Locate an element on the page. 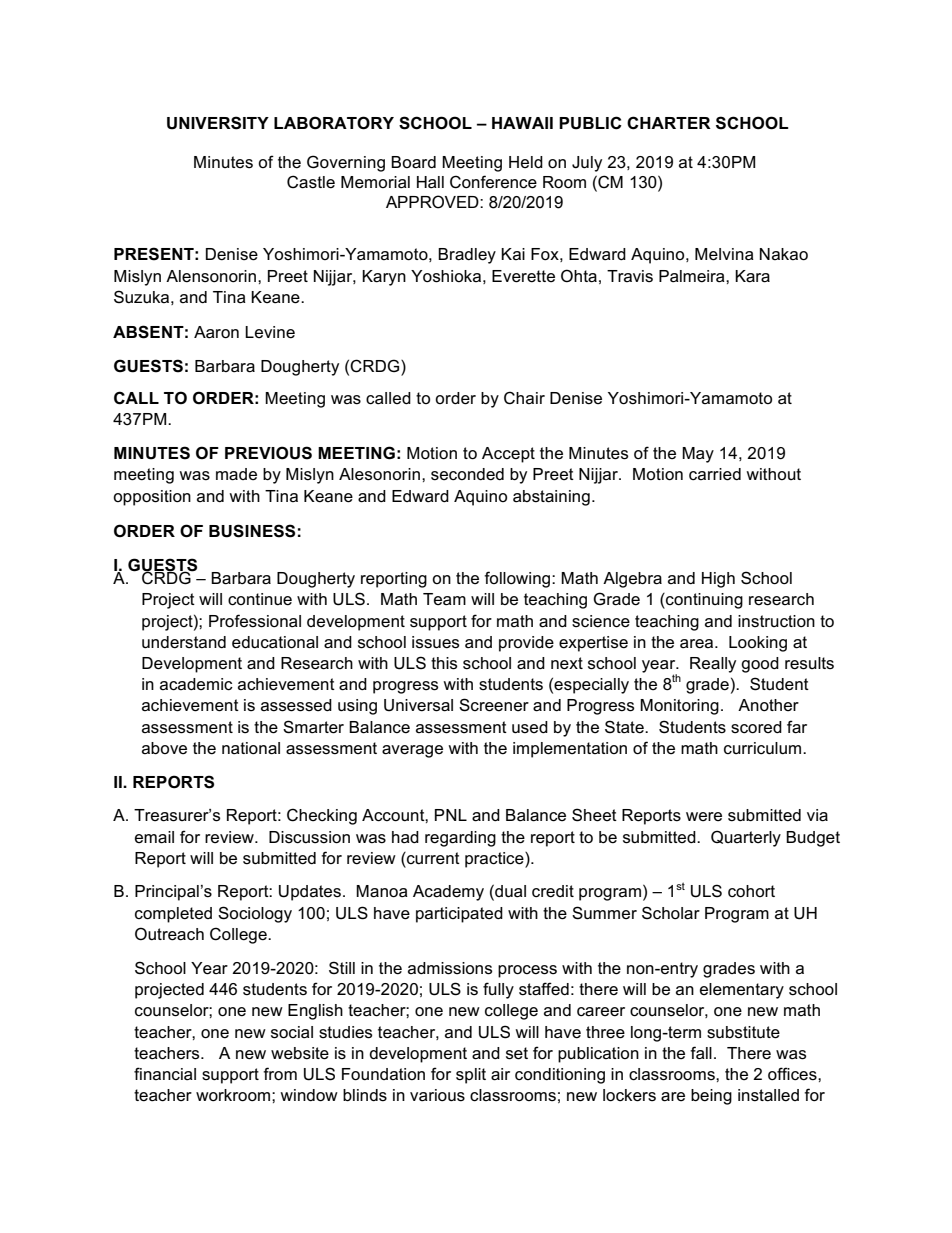 This document has height=1233, width=952. CHARTER is located at coordinates (669, 123).
